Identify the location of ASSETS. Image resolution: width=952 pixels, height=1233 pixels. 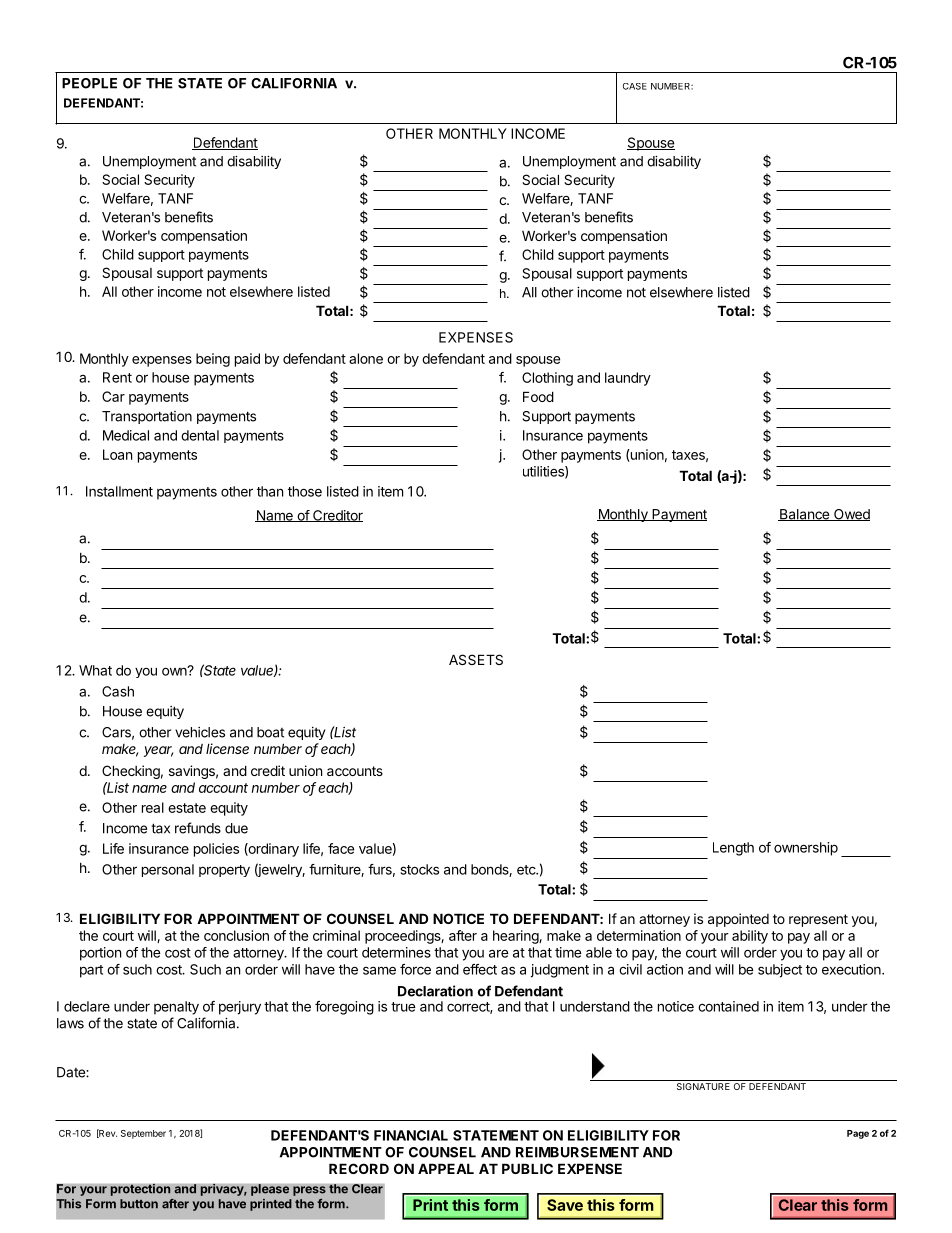
(476, 659).
